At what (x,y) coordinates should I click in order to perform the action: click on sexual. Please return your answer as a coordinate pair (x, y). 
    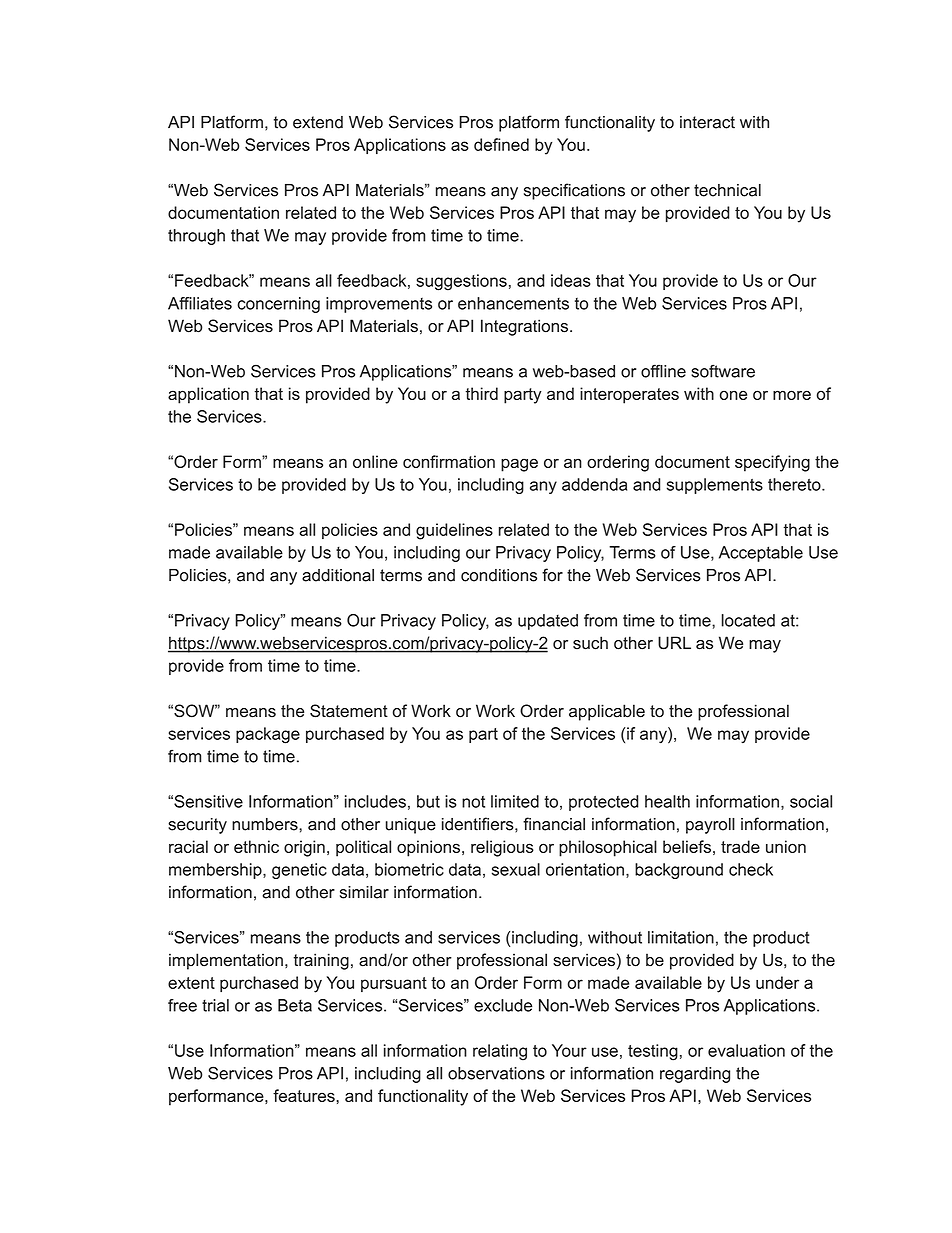
    Looking at the image, I should click on (516, 869).
